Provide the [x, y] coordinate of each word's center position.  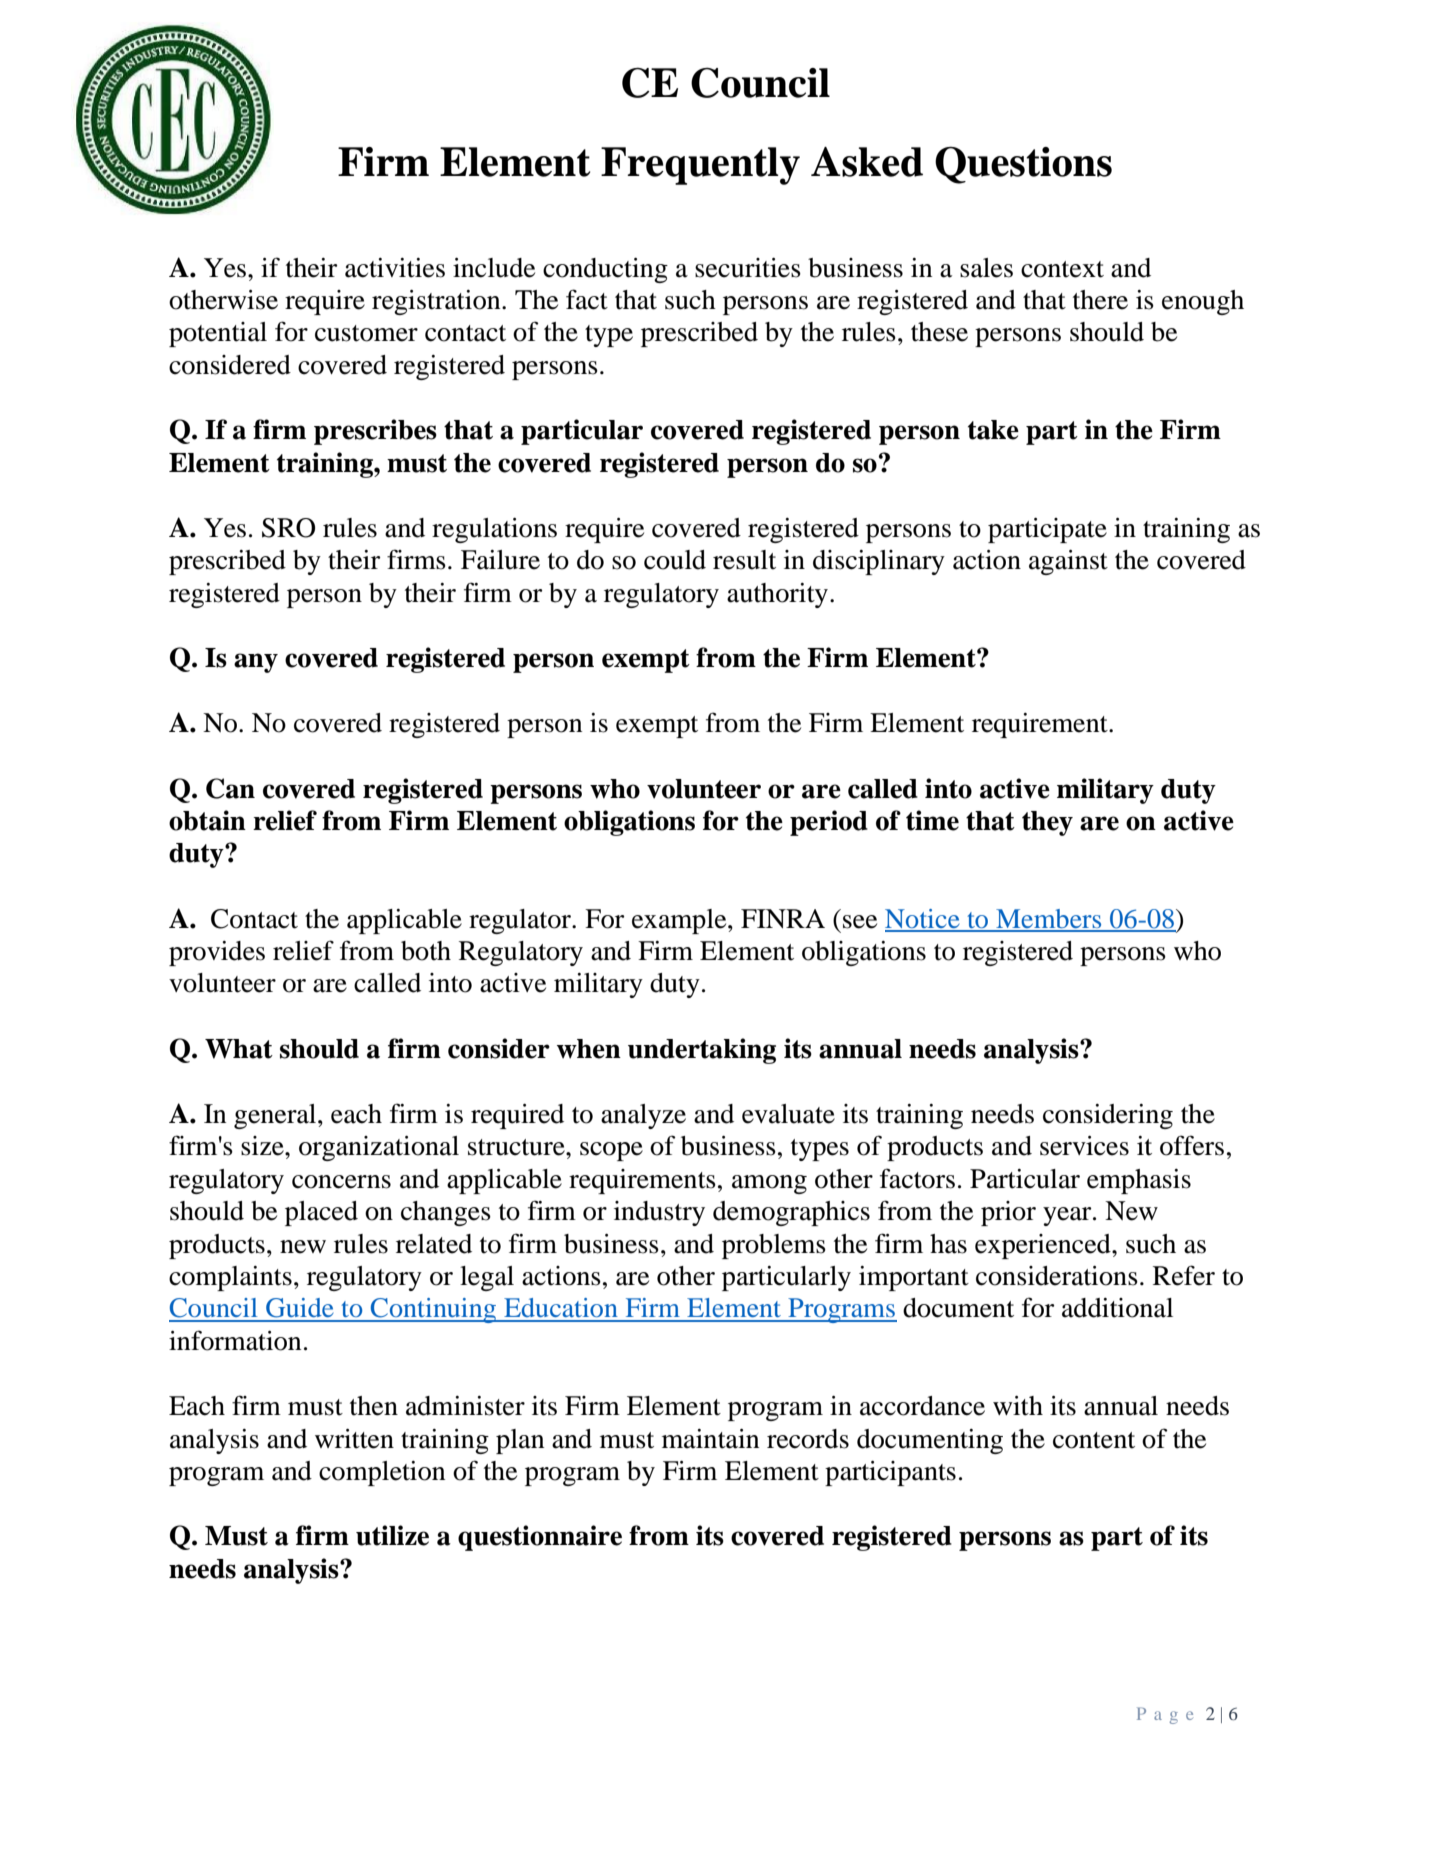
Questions [1023, 165]
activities [395, 268]
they [1047, 823]
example [680, 921]
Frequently [700, 166]
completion [382, 1473]
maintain [710, 1439]
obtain [207, 820]
